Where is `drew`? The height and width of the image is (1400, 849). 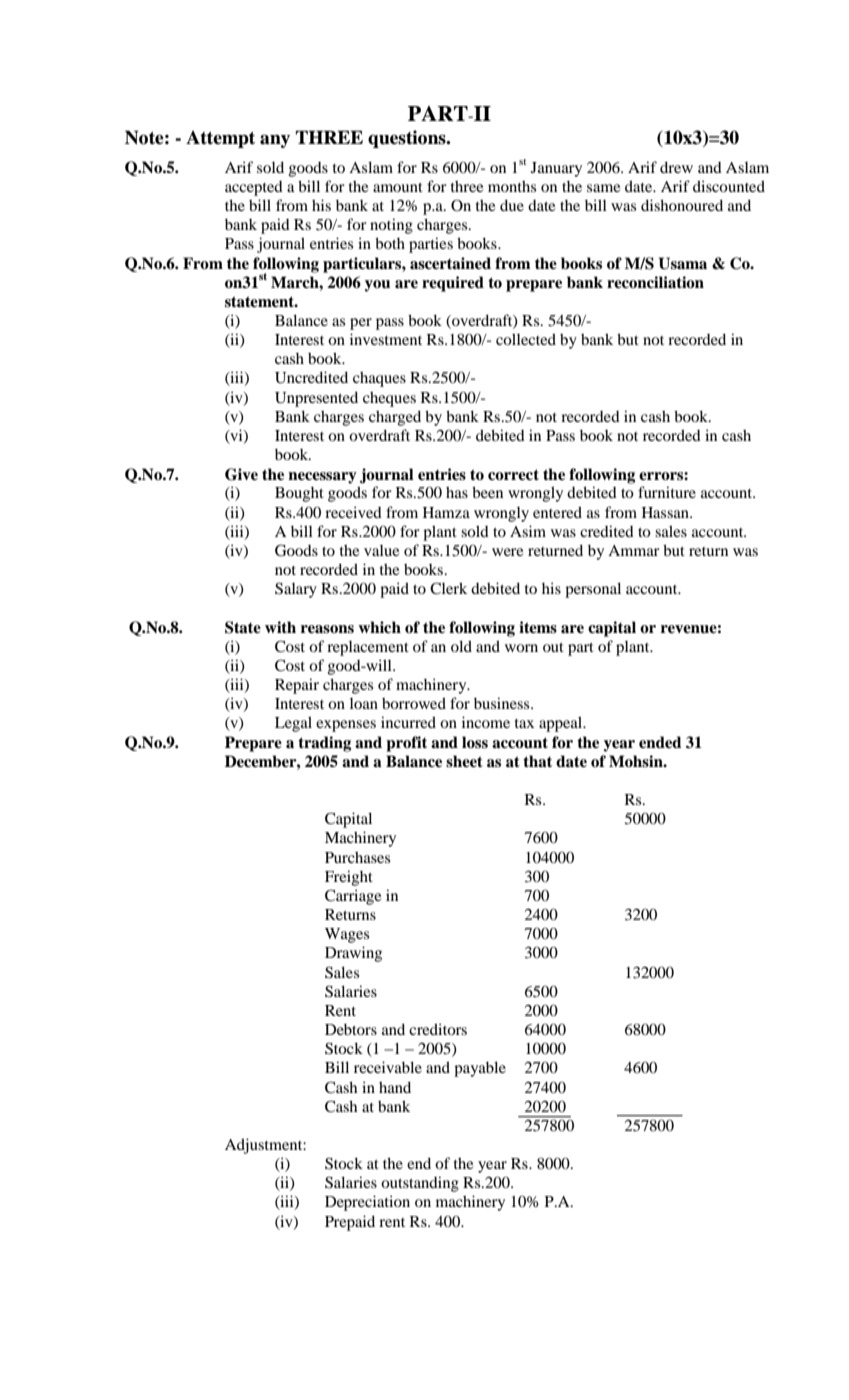 drew is located at coordinates (676, 167).
